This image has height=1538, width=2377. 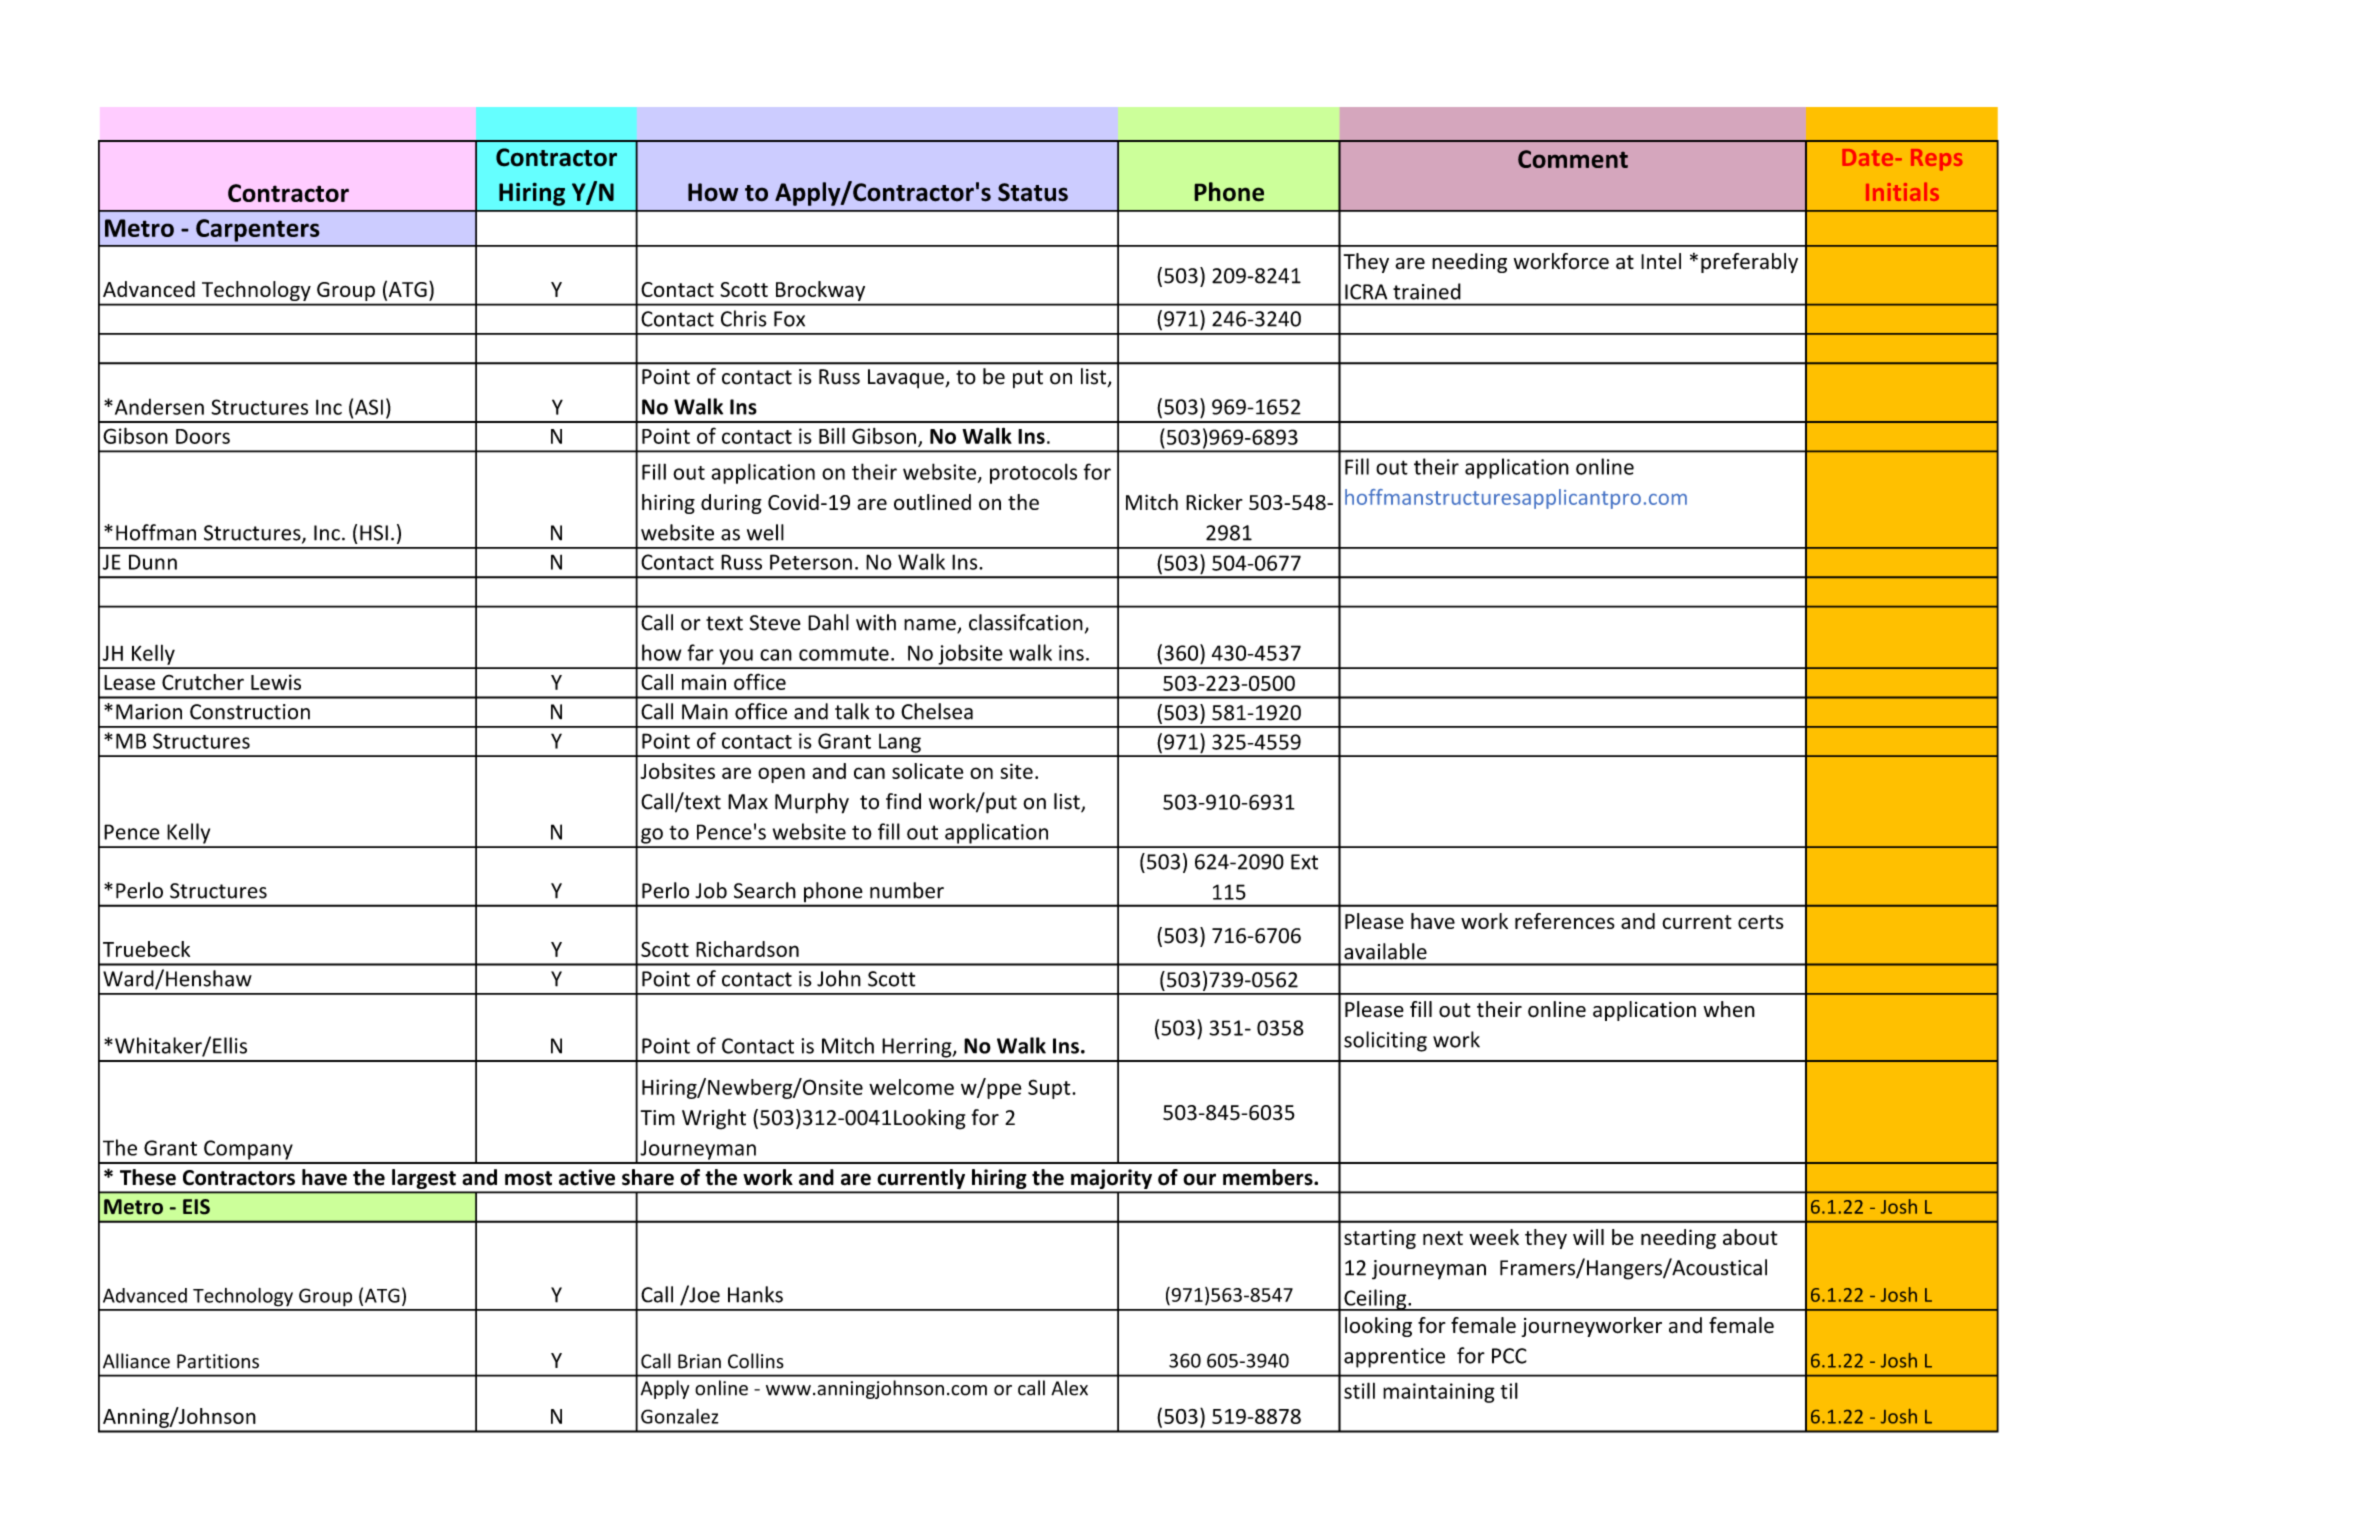 I want to click on Construction, so click(x=250, y=712).
